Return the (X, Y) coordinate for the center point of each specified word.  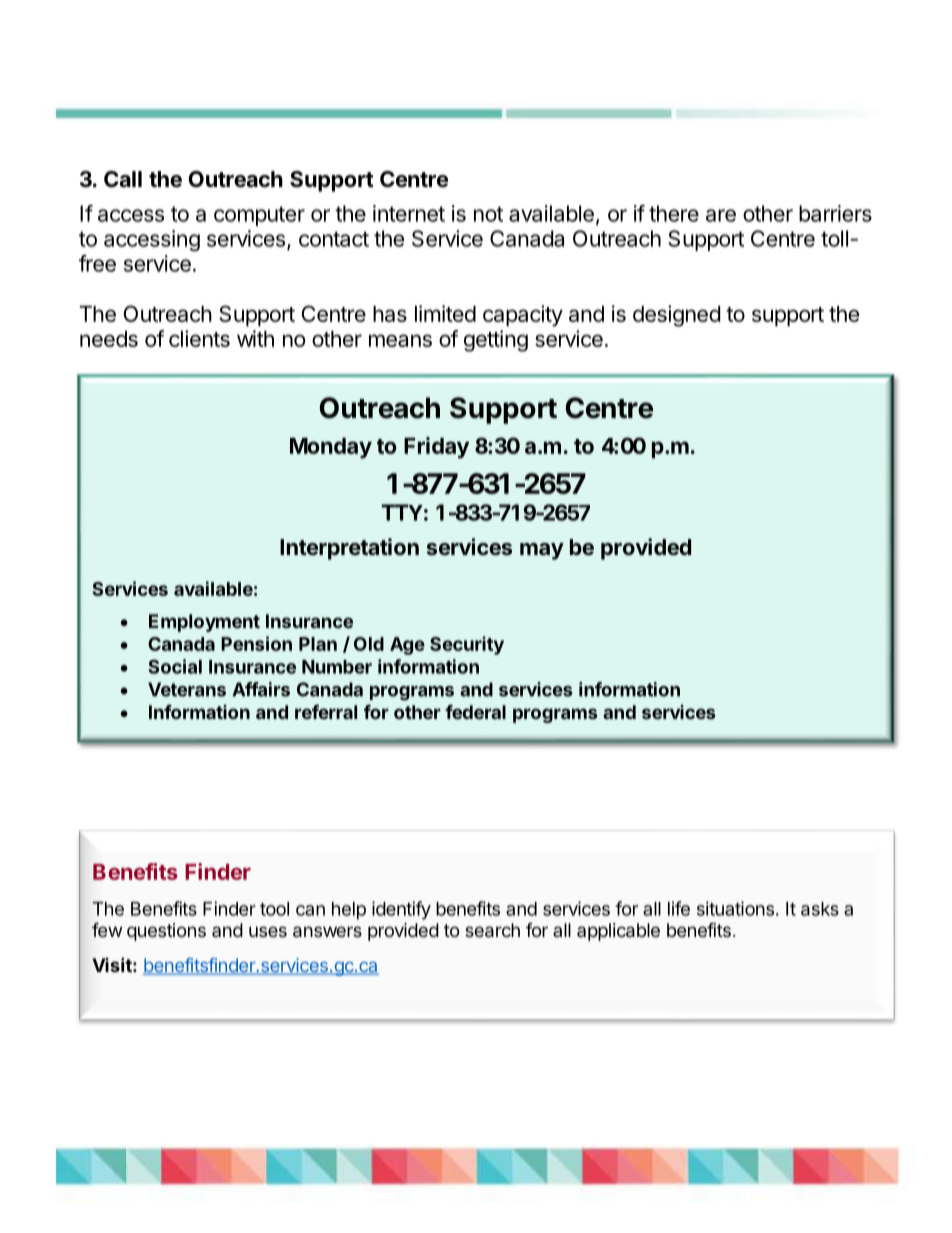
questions (166, 932)
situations (735, 908)
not (488, 214)
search (492, 930)
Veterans (187, 689)
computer (259, 216)
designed (676, 316)
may (542, 551)
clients (199, 338)
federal (475, 712)
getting (496, 341)
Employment (204, 623)
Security (467, 645)
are (721, 215)
